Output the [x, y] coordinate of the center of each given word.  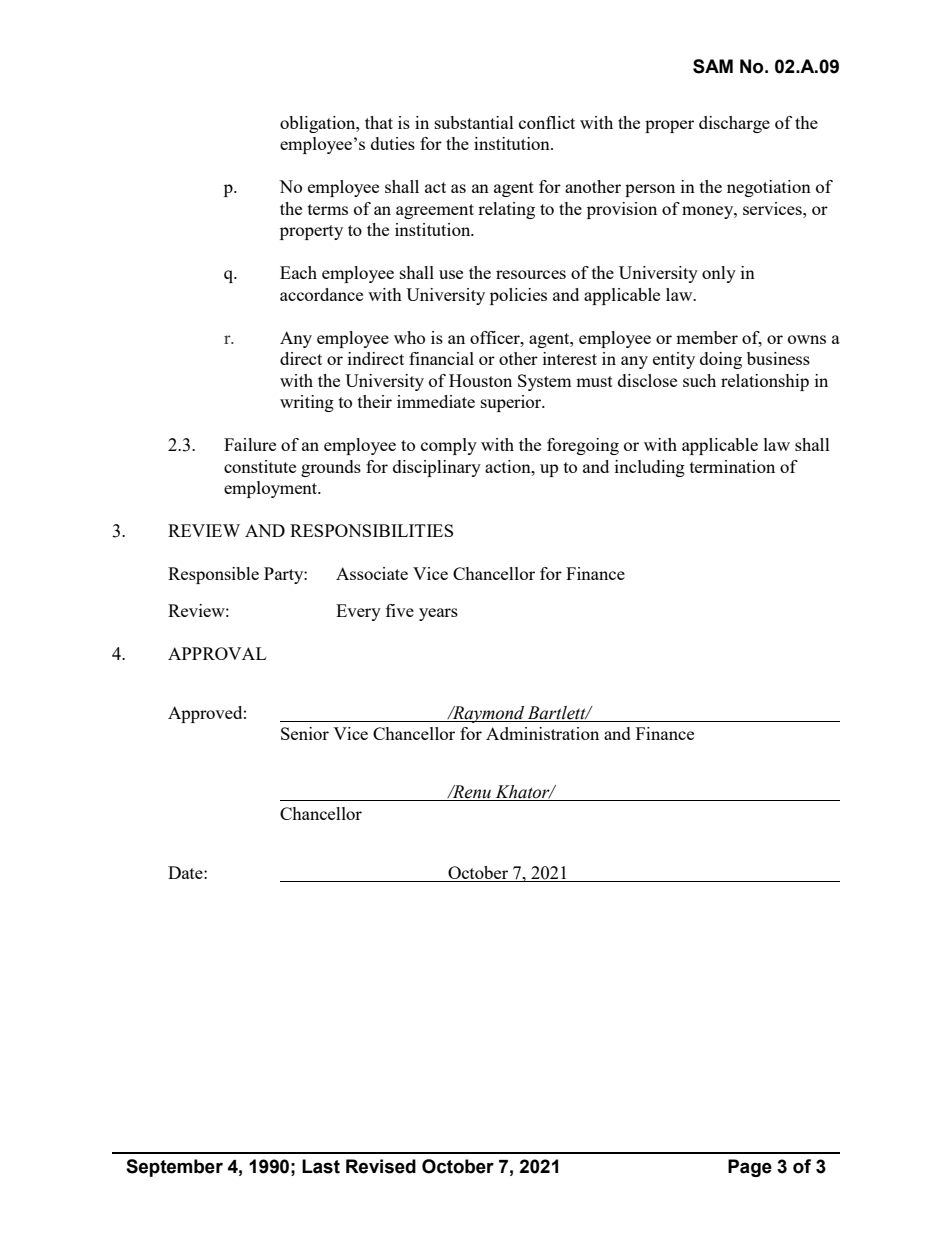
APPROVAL [217, 653]
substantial [474, 122]
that [379, 122]
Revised [381, 1166]
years [438, 614]
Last [321, 1166]
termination [732, 466]
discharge [734, 124]
